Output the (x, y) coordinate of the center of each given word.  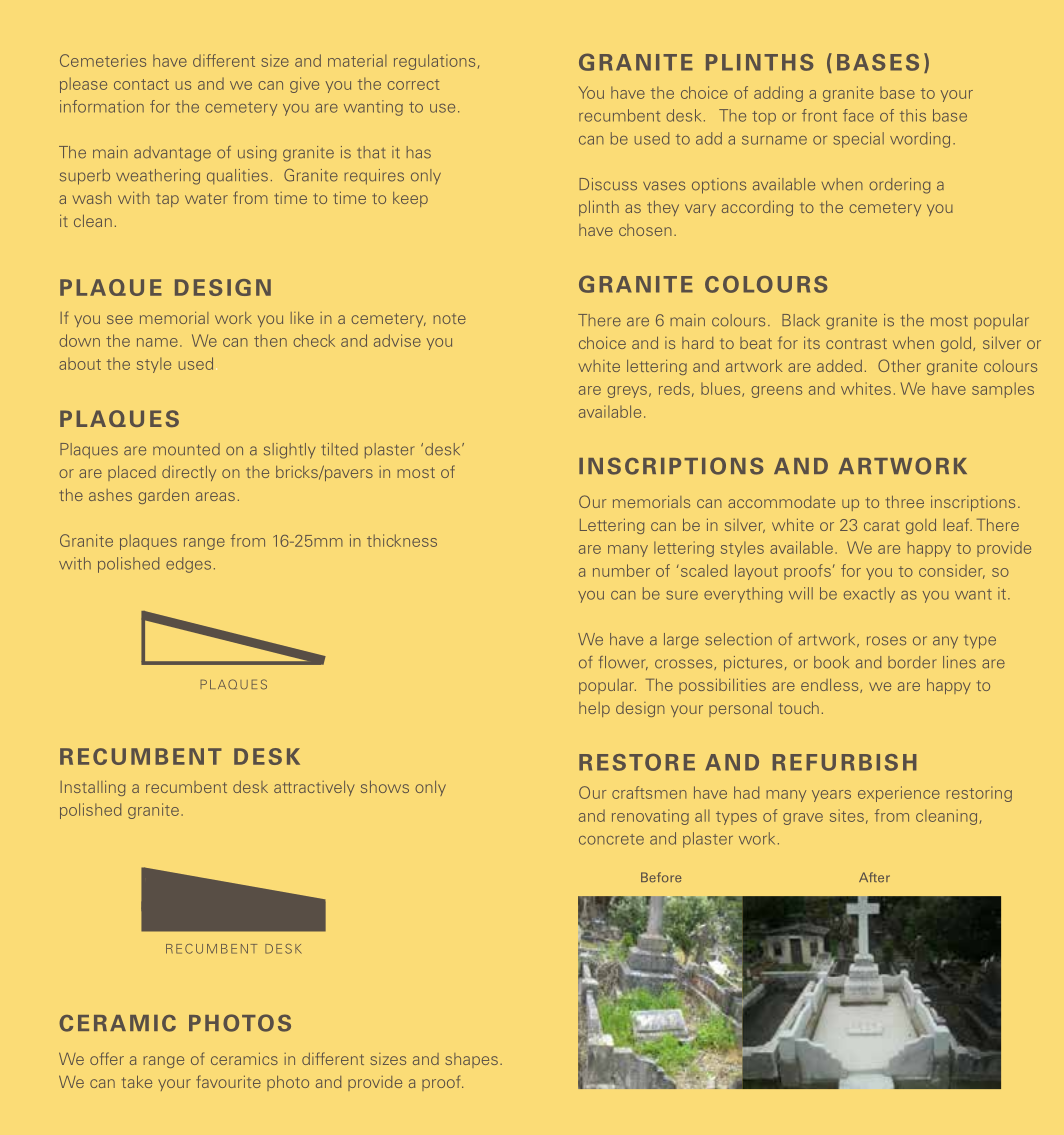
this (913, 115)
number (621, 570)
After (874, 877)
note (449, 319)
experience (899, 794)
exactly (869, 595)
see (120, 319)
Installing (92, 788)
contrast (856, 343)
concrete (611, 839)
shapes (471, 1060)
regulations (434, 62)
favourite (228, 1081)
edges (188, 565)
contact (141, 84)
